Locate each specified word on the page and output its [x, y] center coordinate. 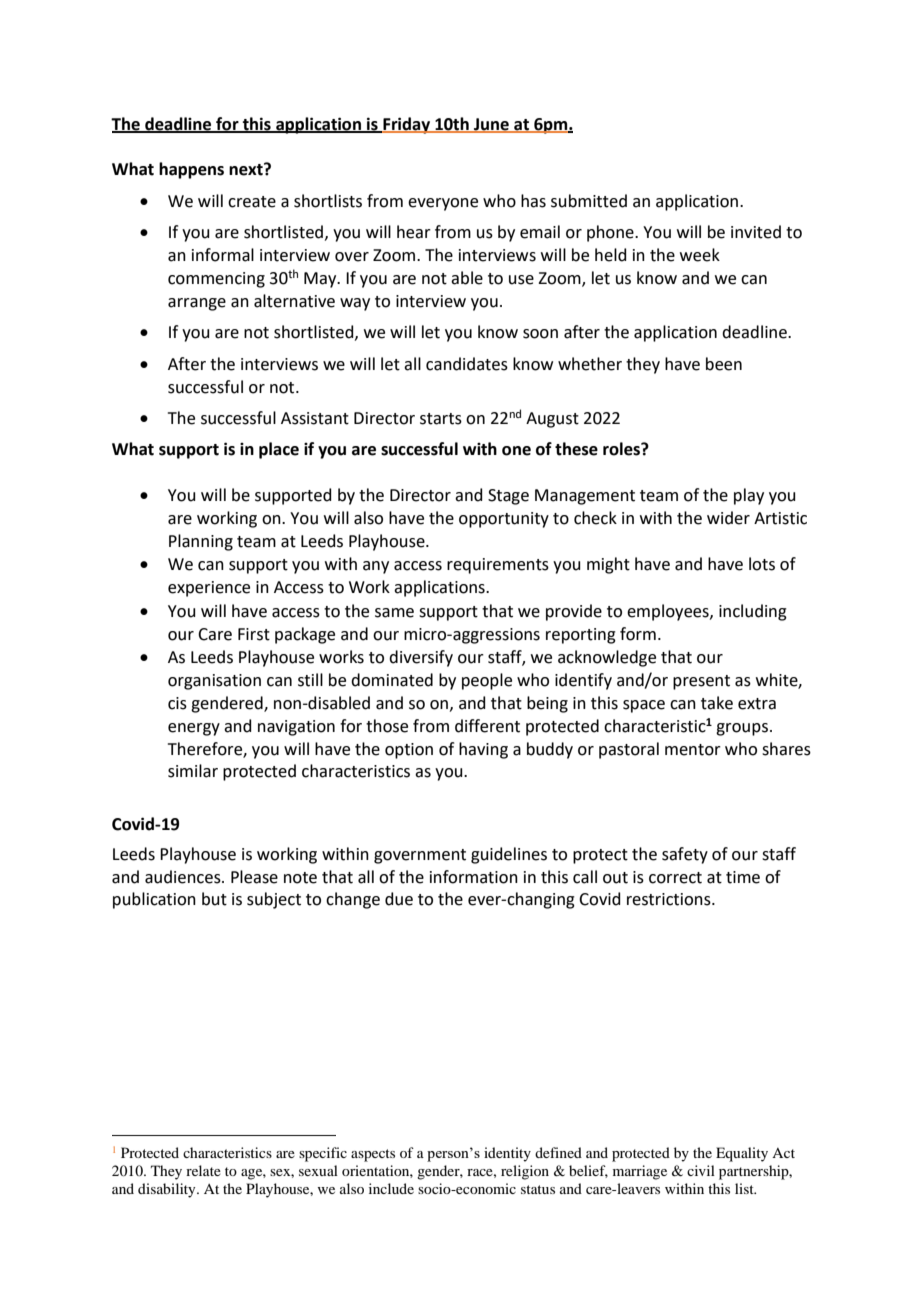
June [491, 125]
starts [441, 419]
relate [203, 1170]
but [214, 899]
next [247, 169]
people [487, 681]
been [724, 364]
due [399, 899]
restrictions [670, 899]
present [701, 682]
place [279, 450]
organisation [214, 682]
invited [756, 232]
